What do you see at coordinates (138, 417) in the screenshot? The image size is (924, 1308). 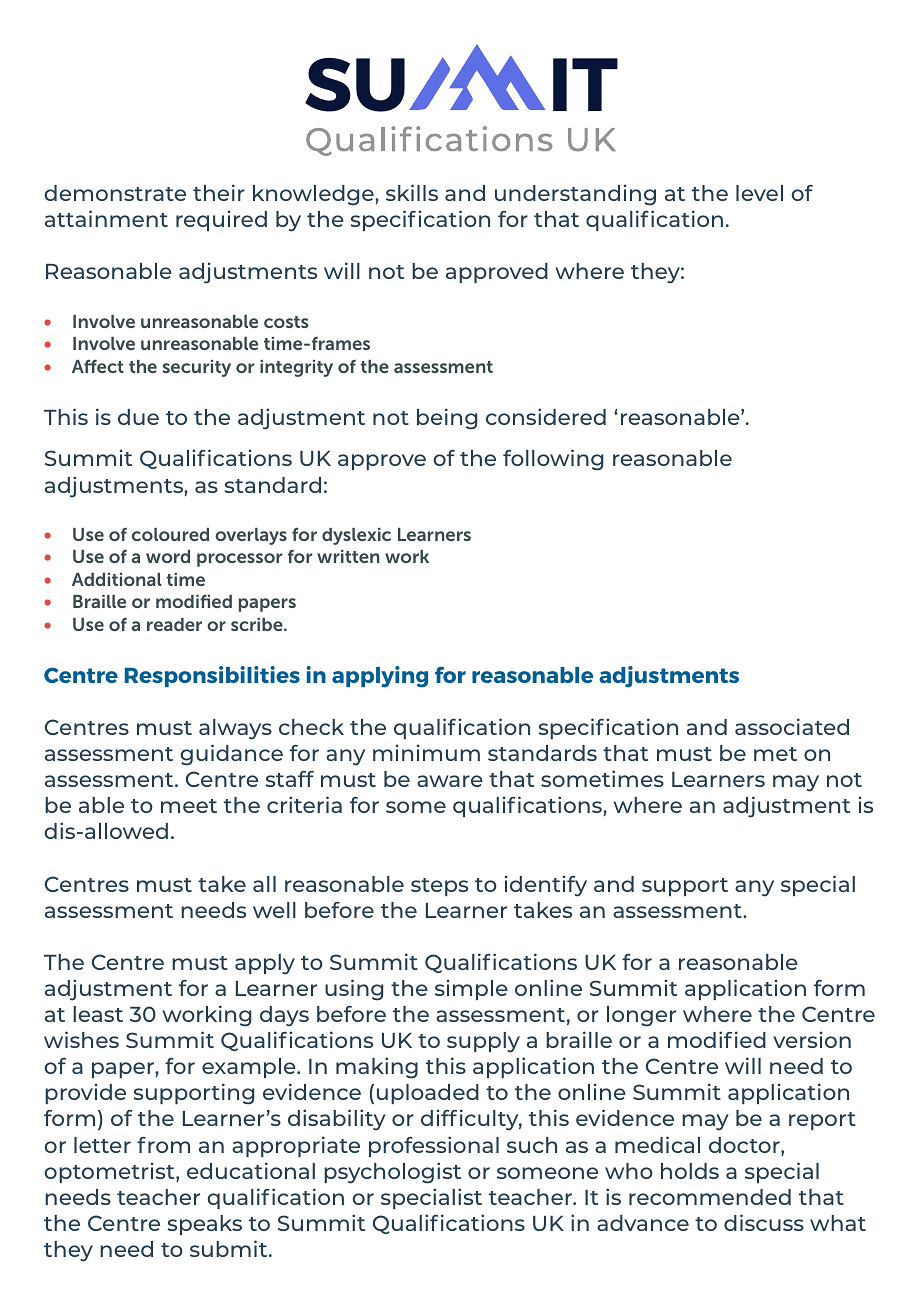 I see `due` at bounding box center [138, 417].
